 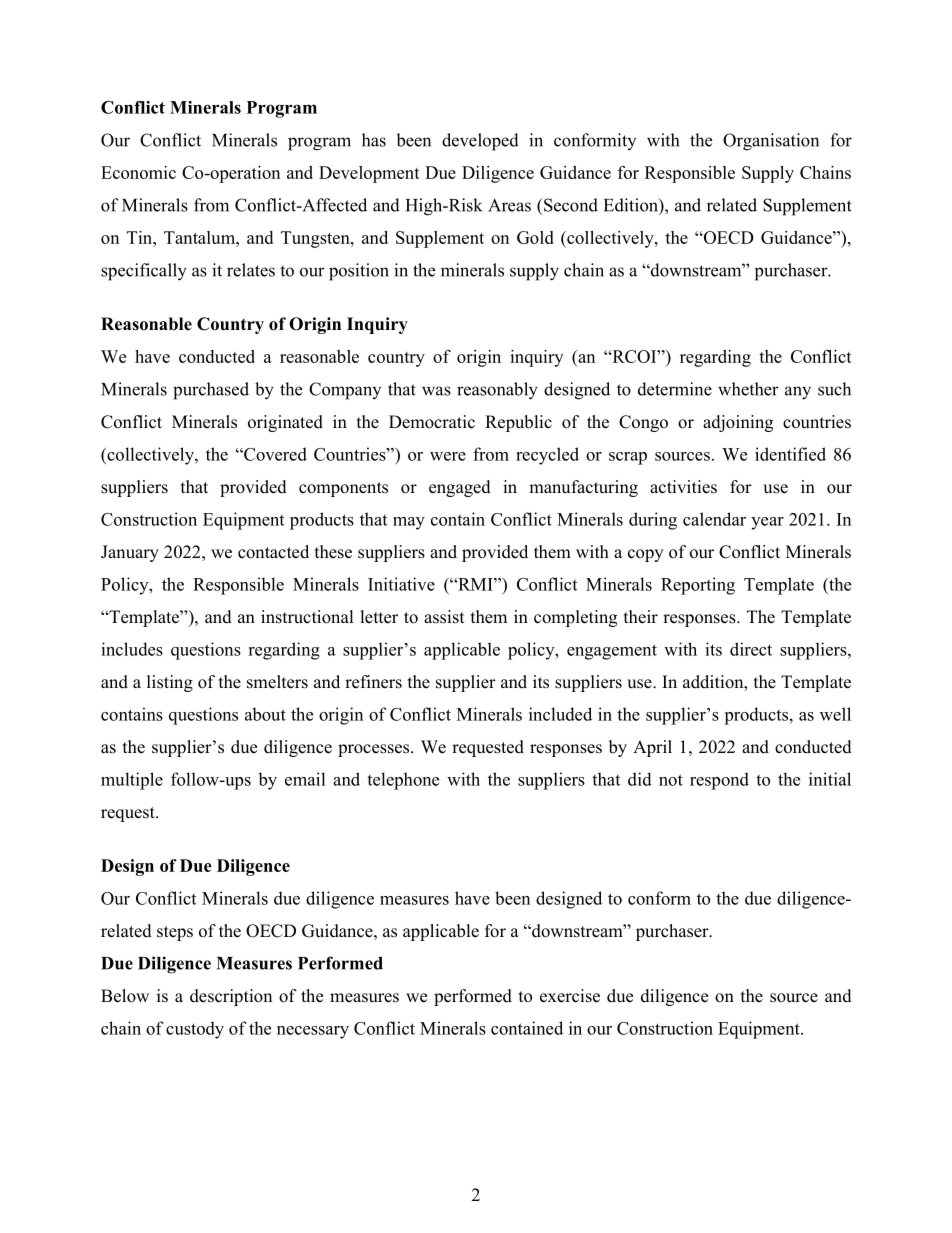 What do you see at coordinates (480, 142) in the screenshot?
I see `developed` at bounding box center [480, 142].
